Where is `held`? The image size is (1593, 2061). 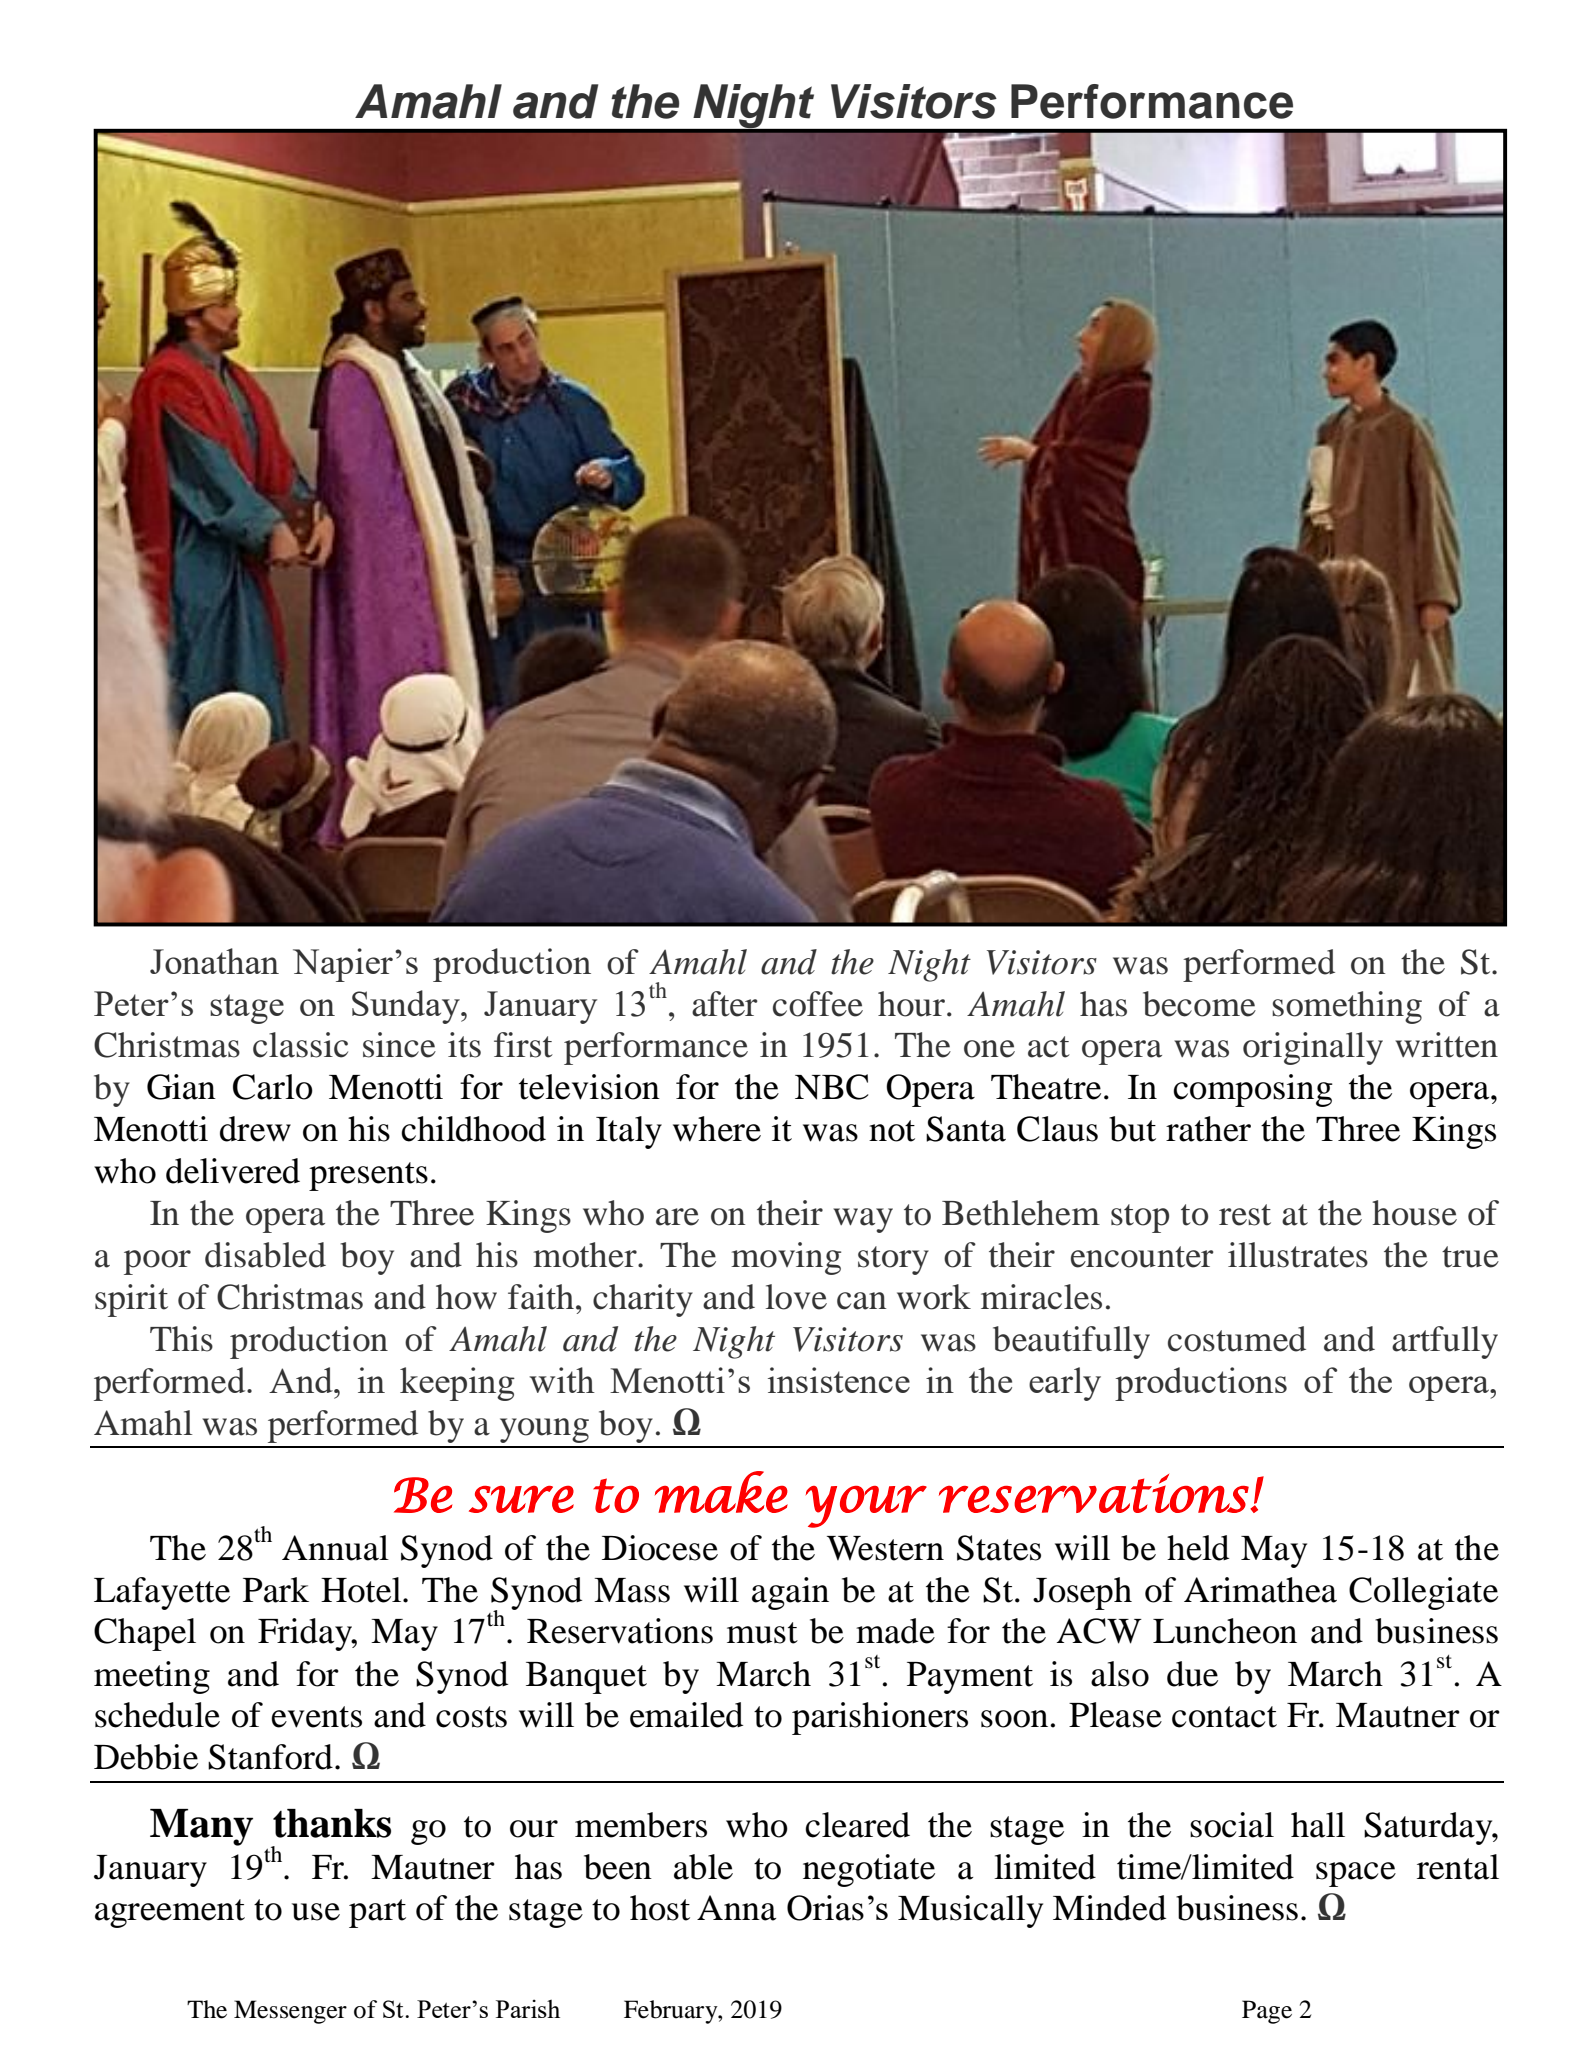 held is located at coordinates (1198, 1548).
